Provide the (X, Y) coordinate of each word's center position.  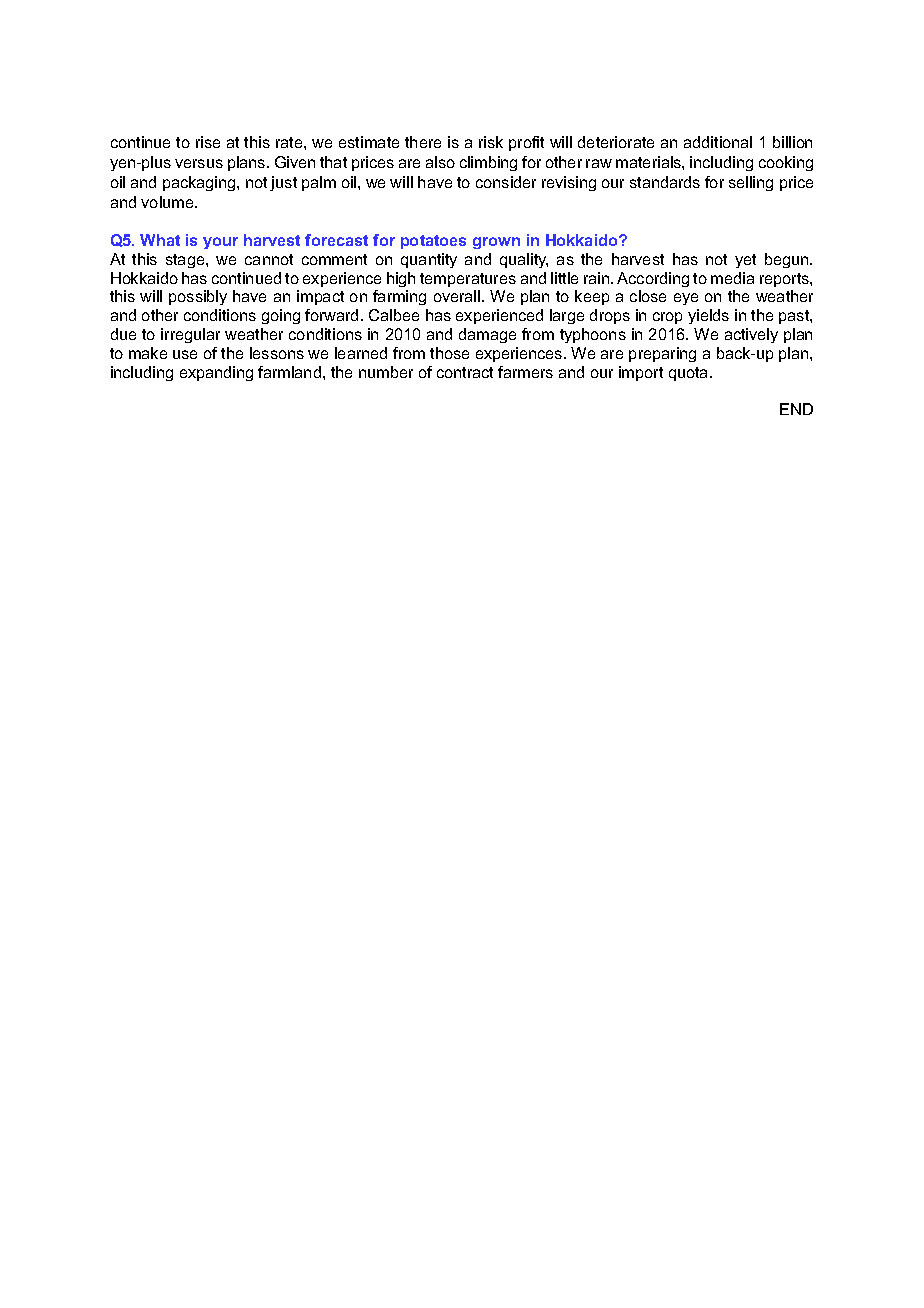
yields (708, 316)
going (281, 316)
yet (745, 261)
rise (208, 142)
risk (491, 142)
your (220, 243)
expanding (216, 373)
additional (718, 142)
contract (465, 372)
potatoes (433, 242)
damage (487, 335)
